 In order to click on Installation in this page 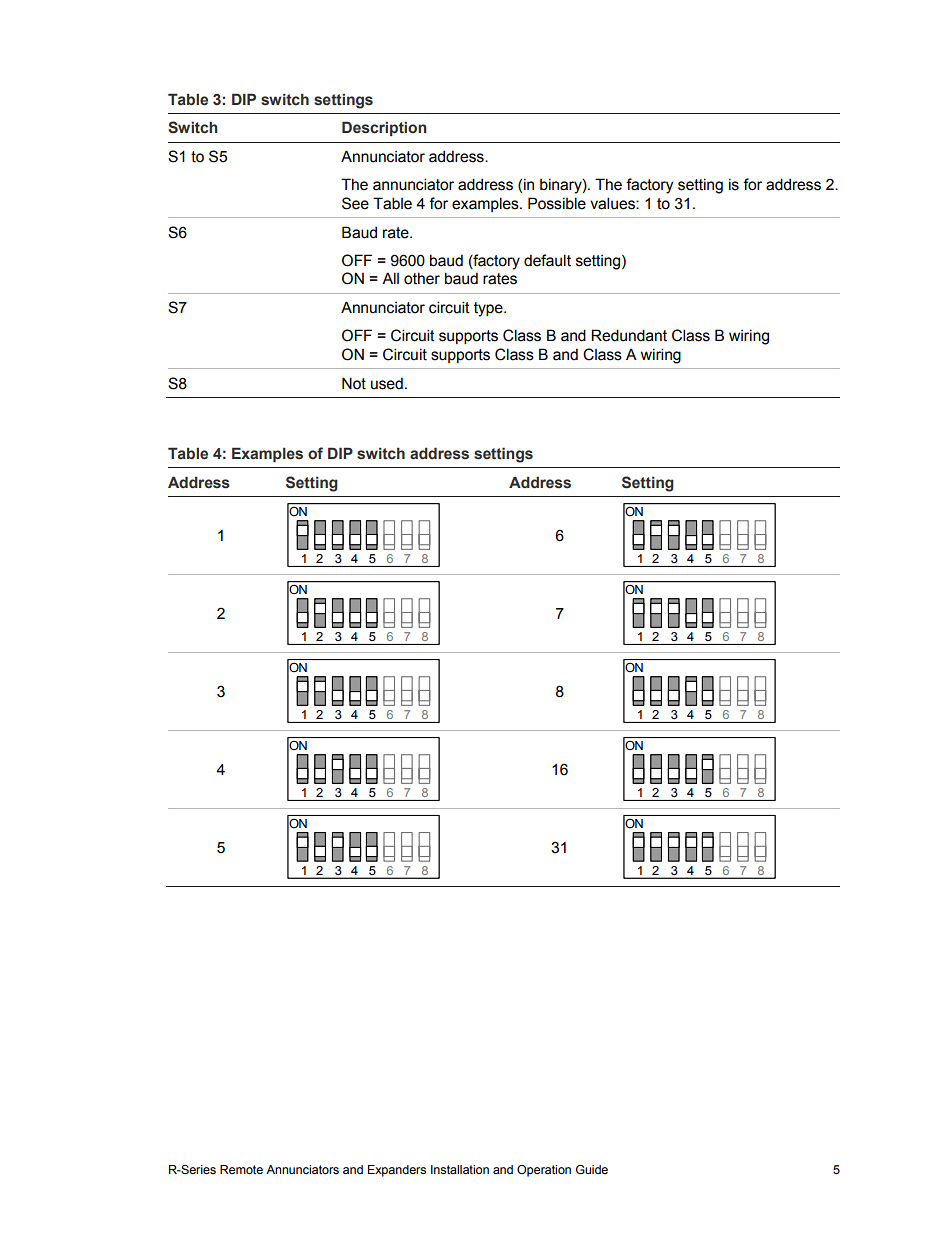, I will do `click(460, 1169)`.
